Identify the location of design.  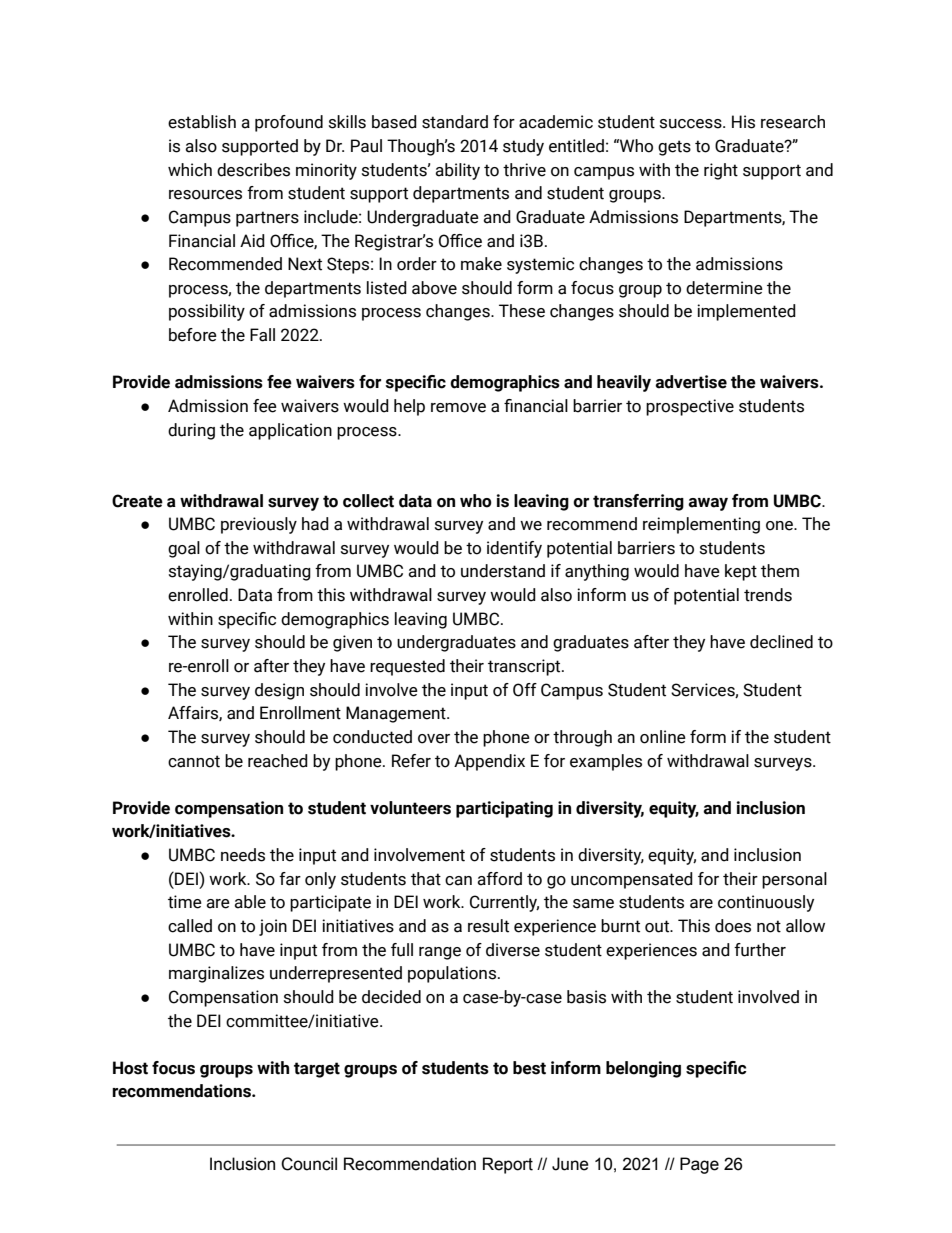
(279, 691).
